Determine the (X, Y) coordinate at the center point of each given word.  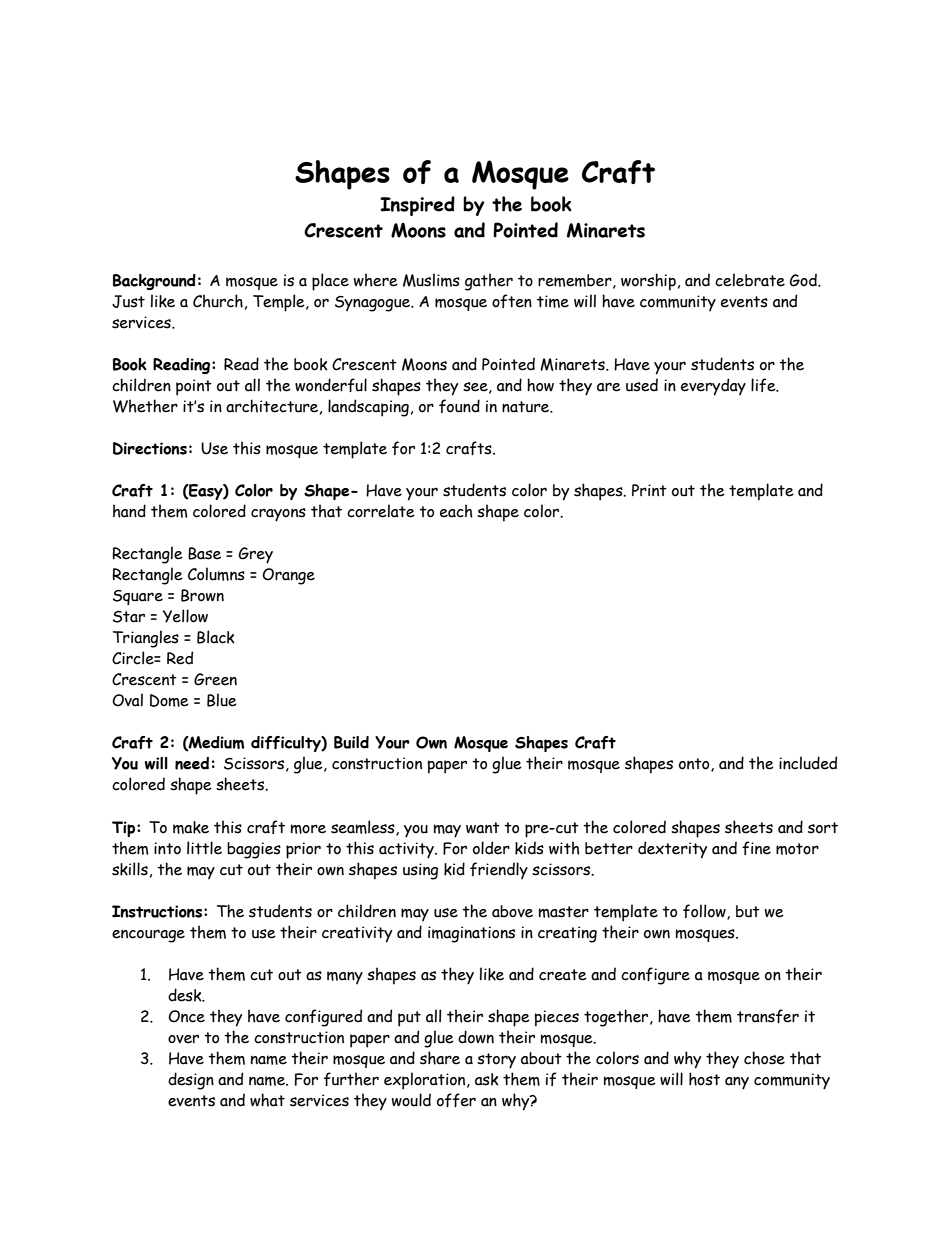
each (456, 511)
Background (154, 282)
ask (487, 1079)
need (192, 763)
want (483, 828)
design (191, 1081)
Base (204, 553)
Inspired (417, 206)
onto (695, 765)
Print (649, 490)
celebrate (750, 280)
